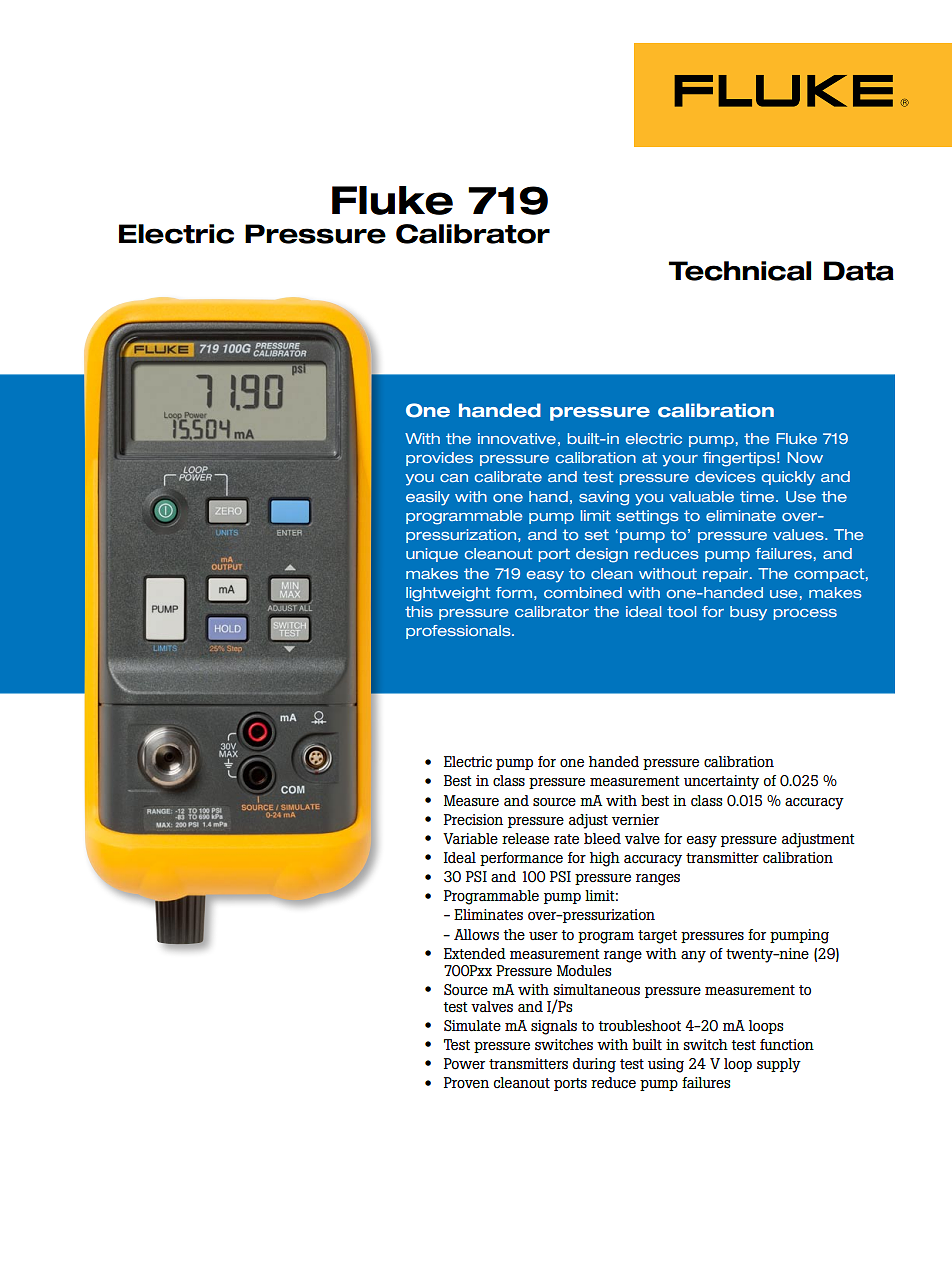  What do you see at coordinates (859, 271) in the document?
I see `Data` at bounding box center [859, 271].
